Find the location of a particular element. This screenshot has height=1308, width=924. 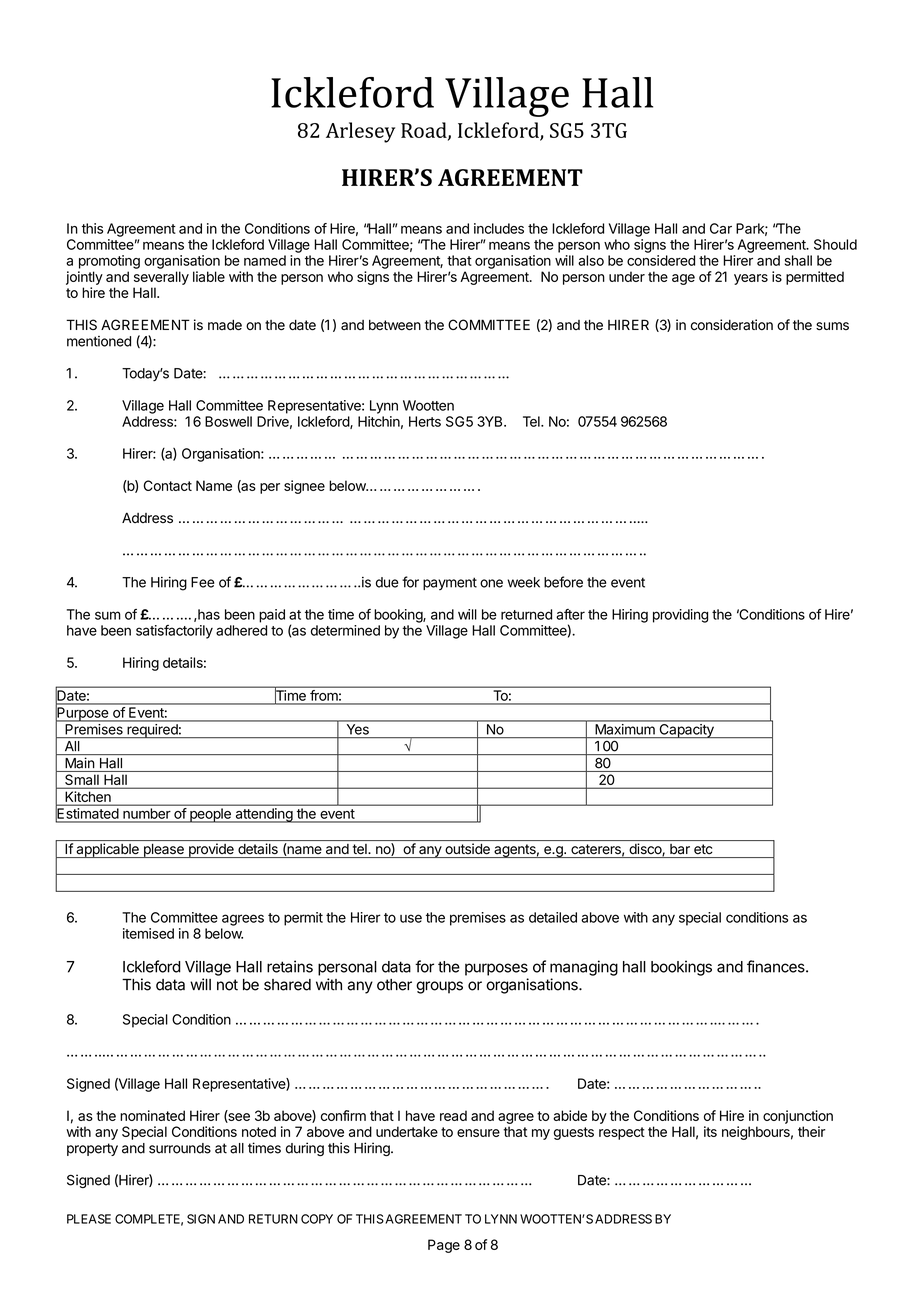

use is located at coordinates (411, 918).
